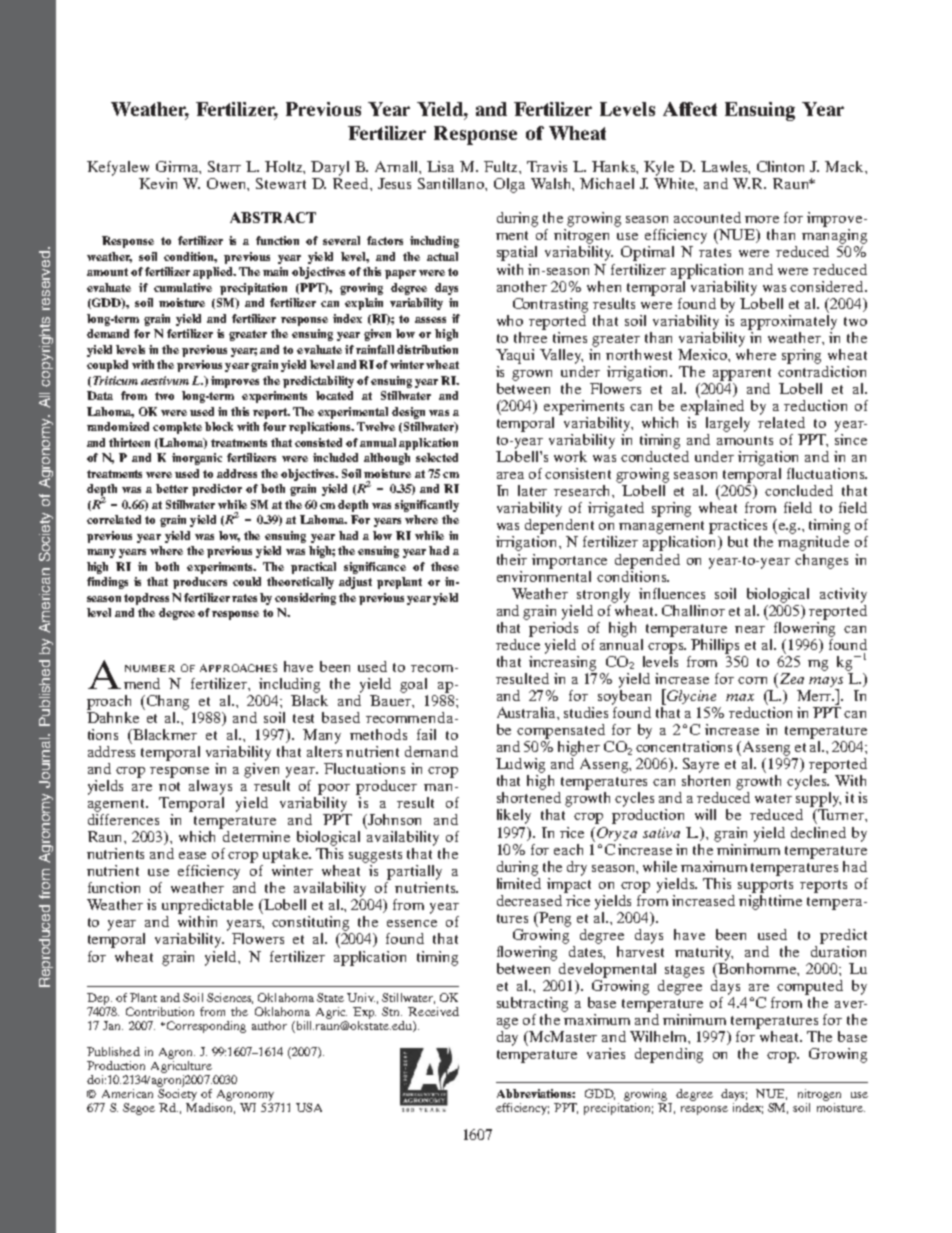 The height and width of the image is (1233, 952). I want to click on these, so click(445, 566).
